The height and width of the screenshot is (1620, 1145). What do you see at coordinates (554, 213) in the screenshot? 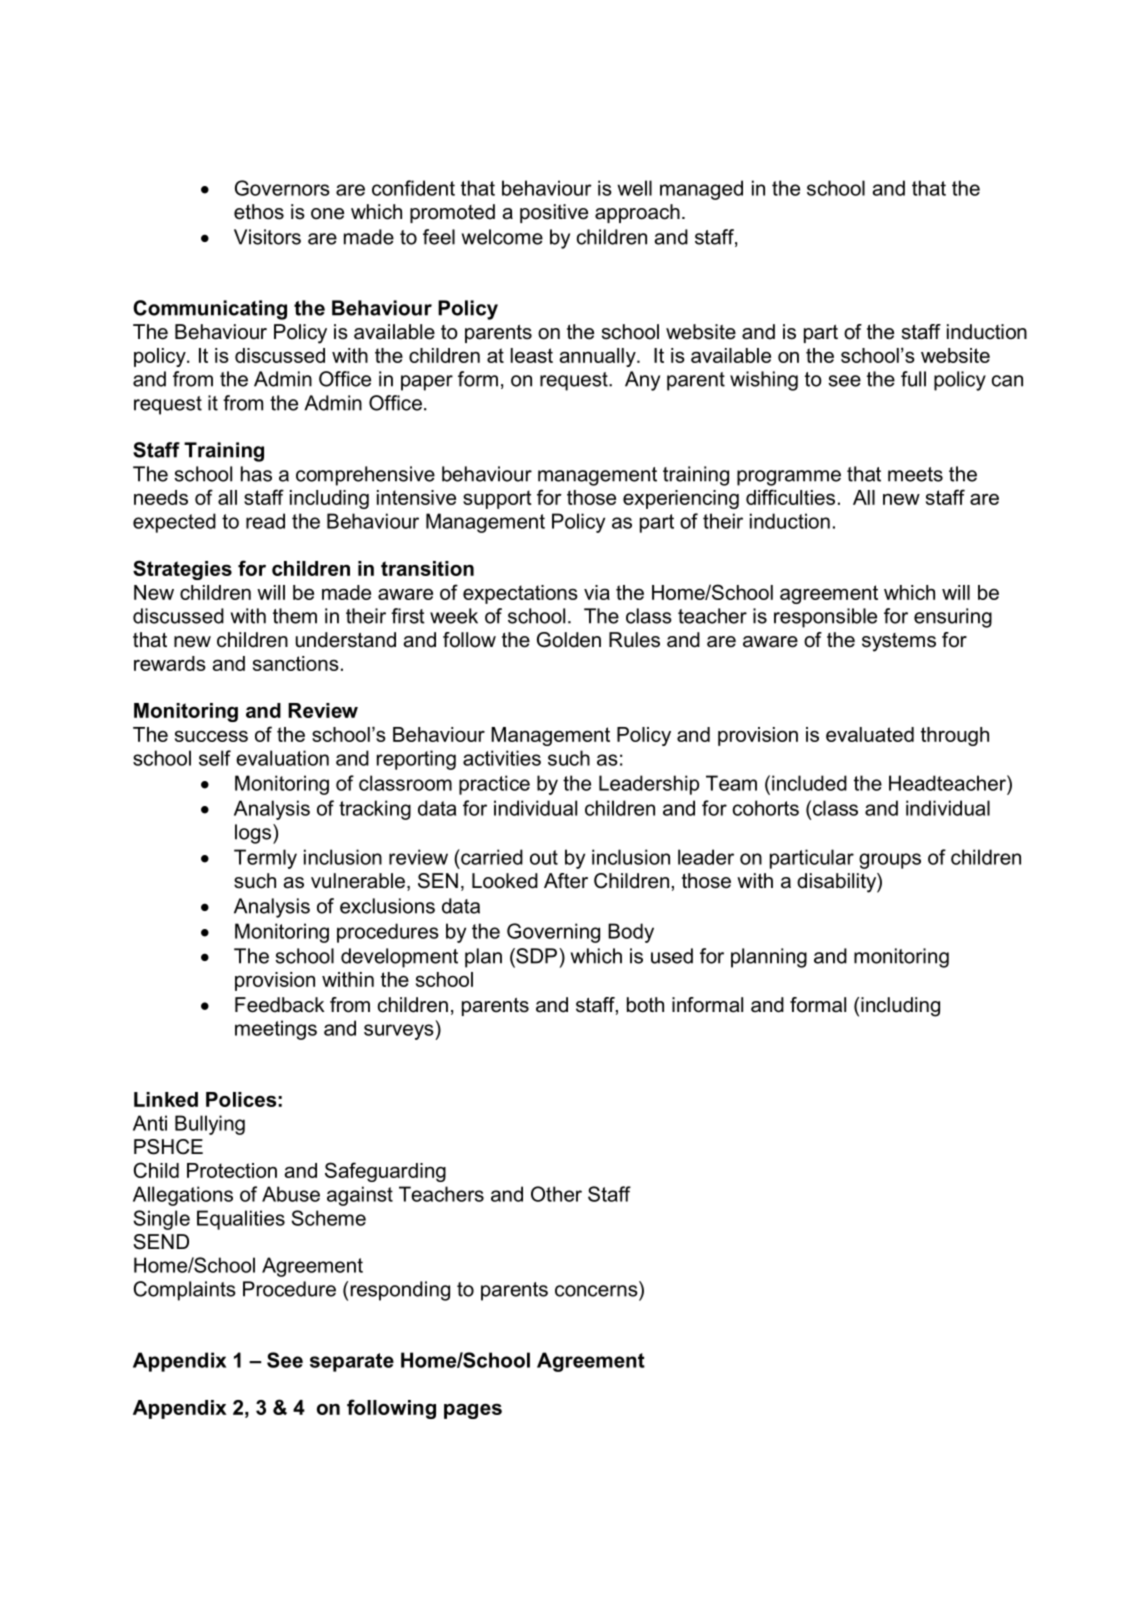
I see `positive` at bounding box center [554, 213].
